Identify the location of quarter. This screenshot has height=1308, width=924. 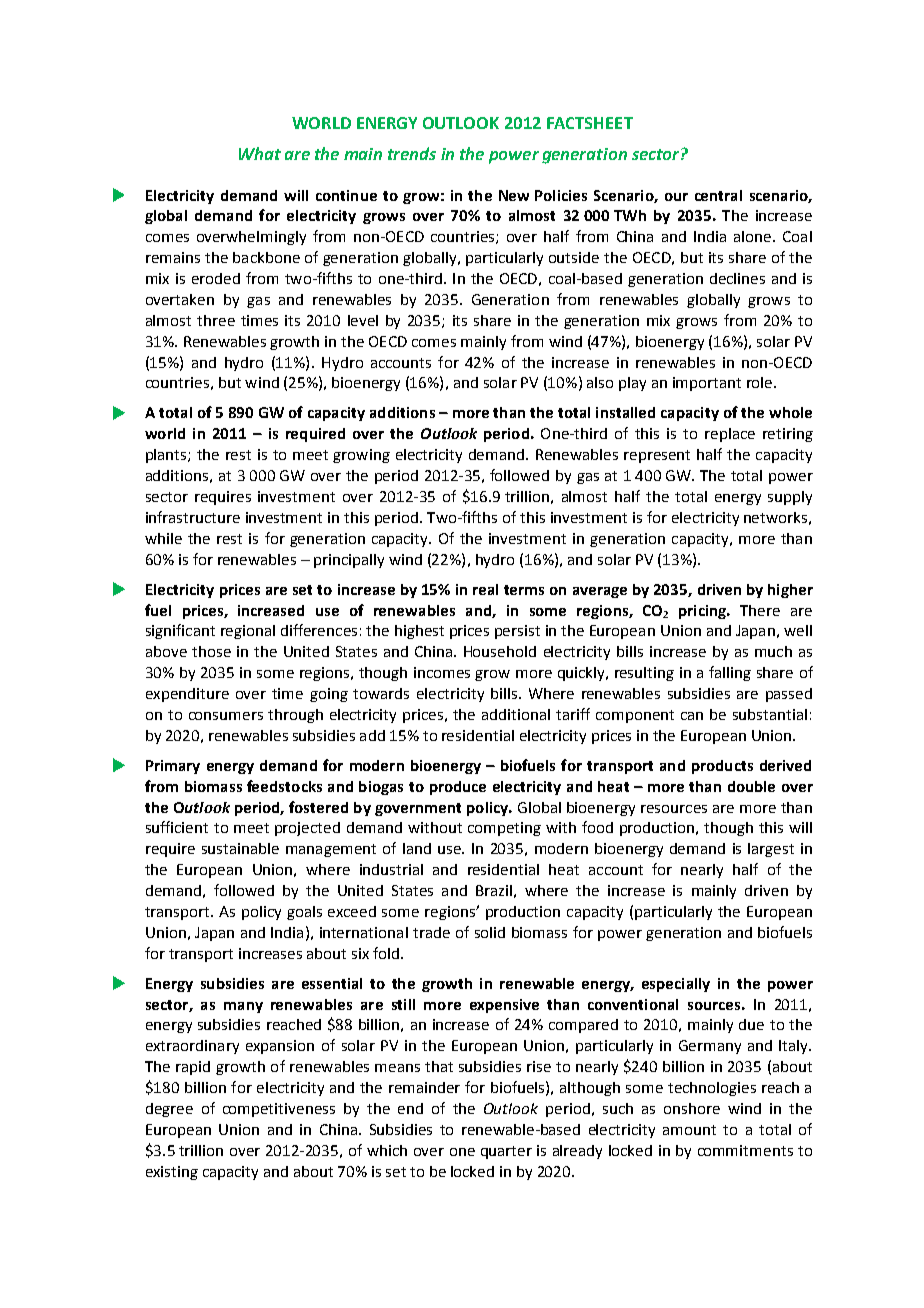
(506, 1152).
